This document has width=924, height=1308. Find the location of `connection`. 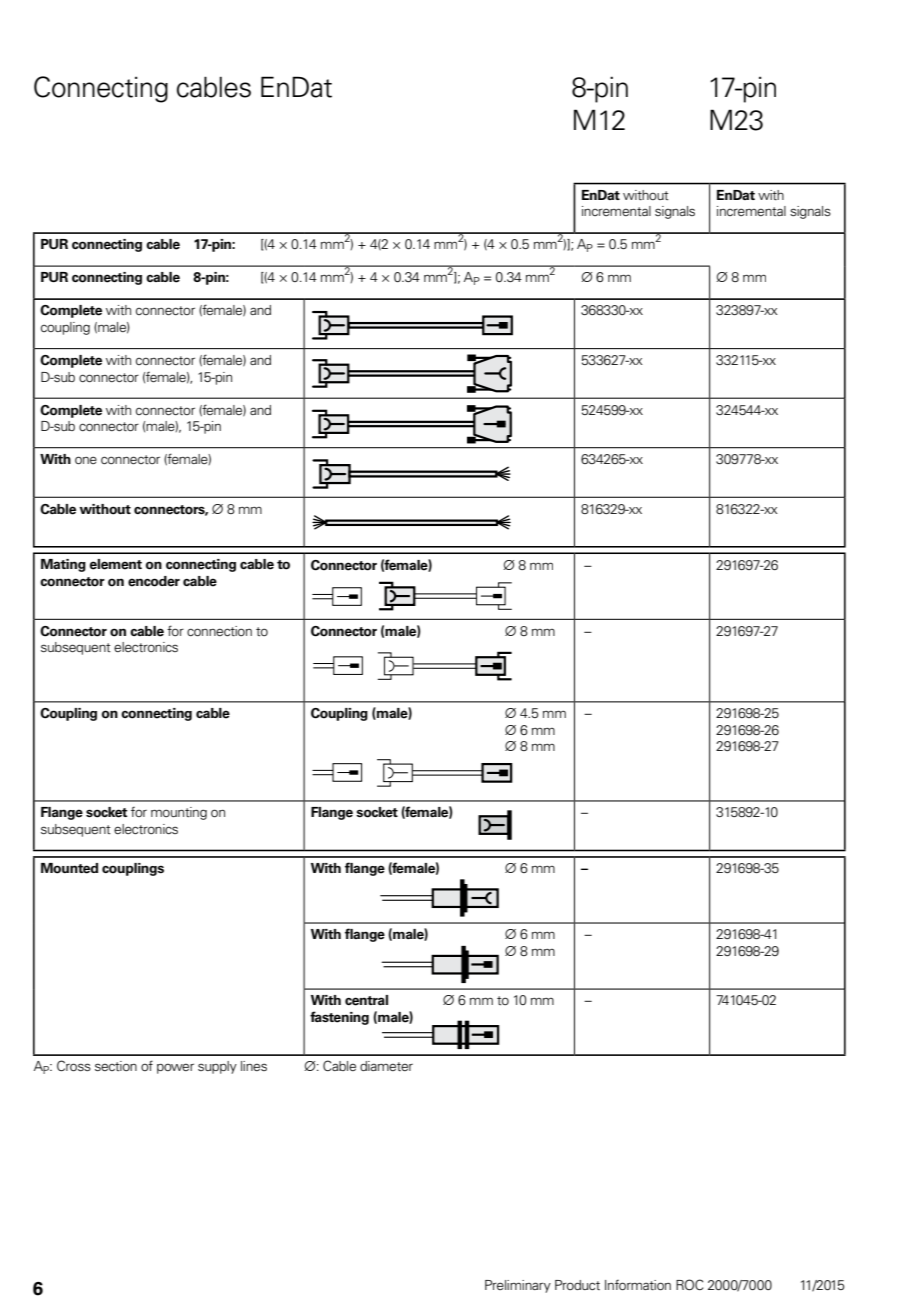

connection is located at coordinates (219, 631).
